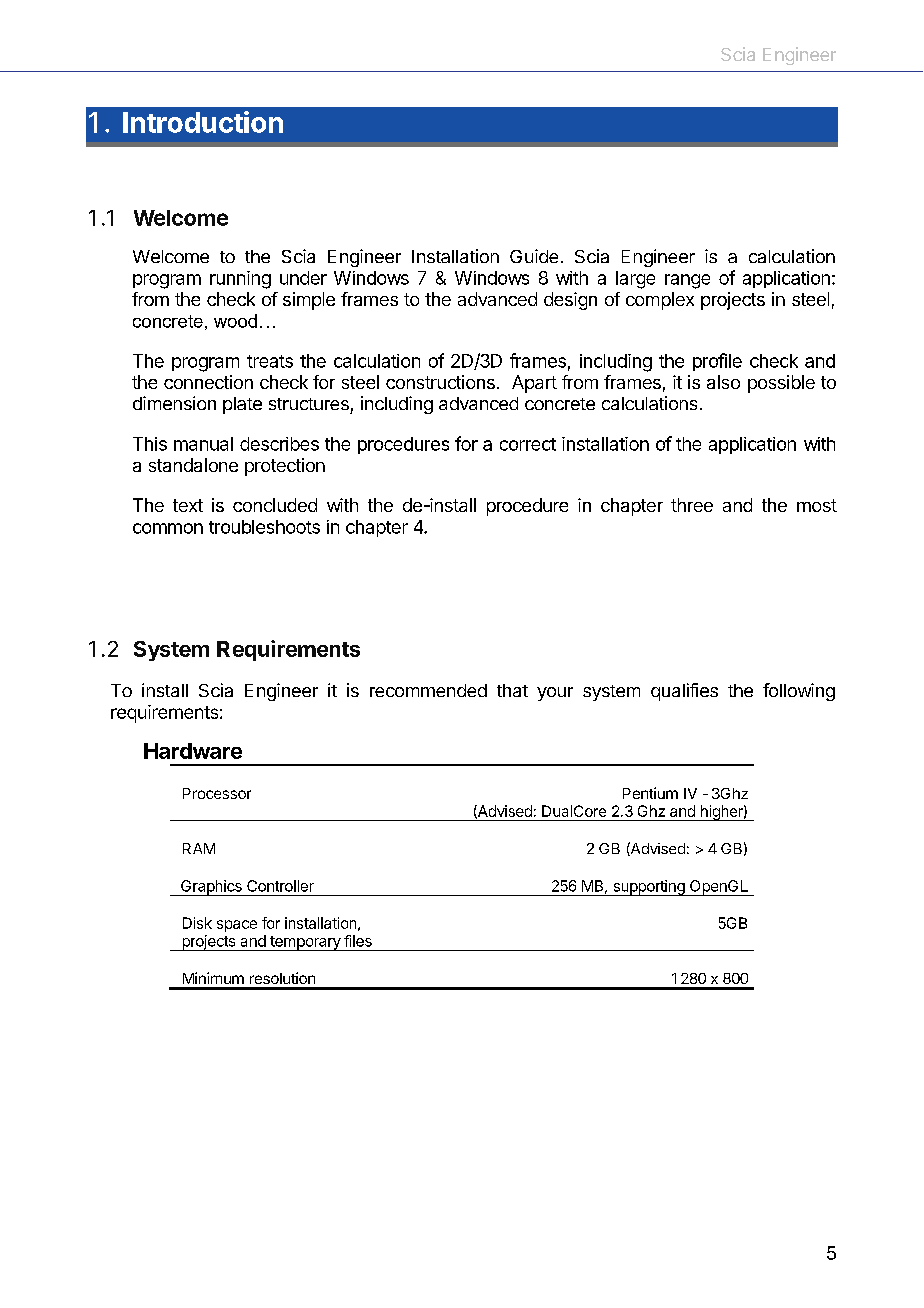 This document has width=924, height=1308. What do you see at coordinates (512, 690) in the document?
I see `that` at bounding box center [512, 690].
